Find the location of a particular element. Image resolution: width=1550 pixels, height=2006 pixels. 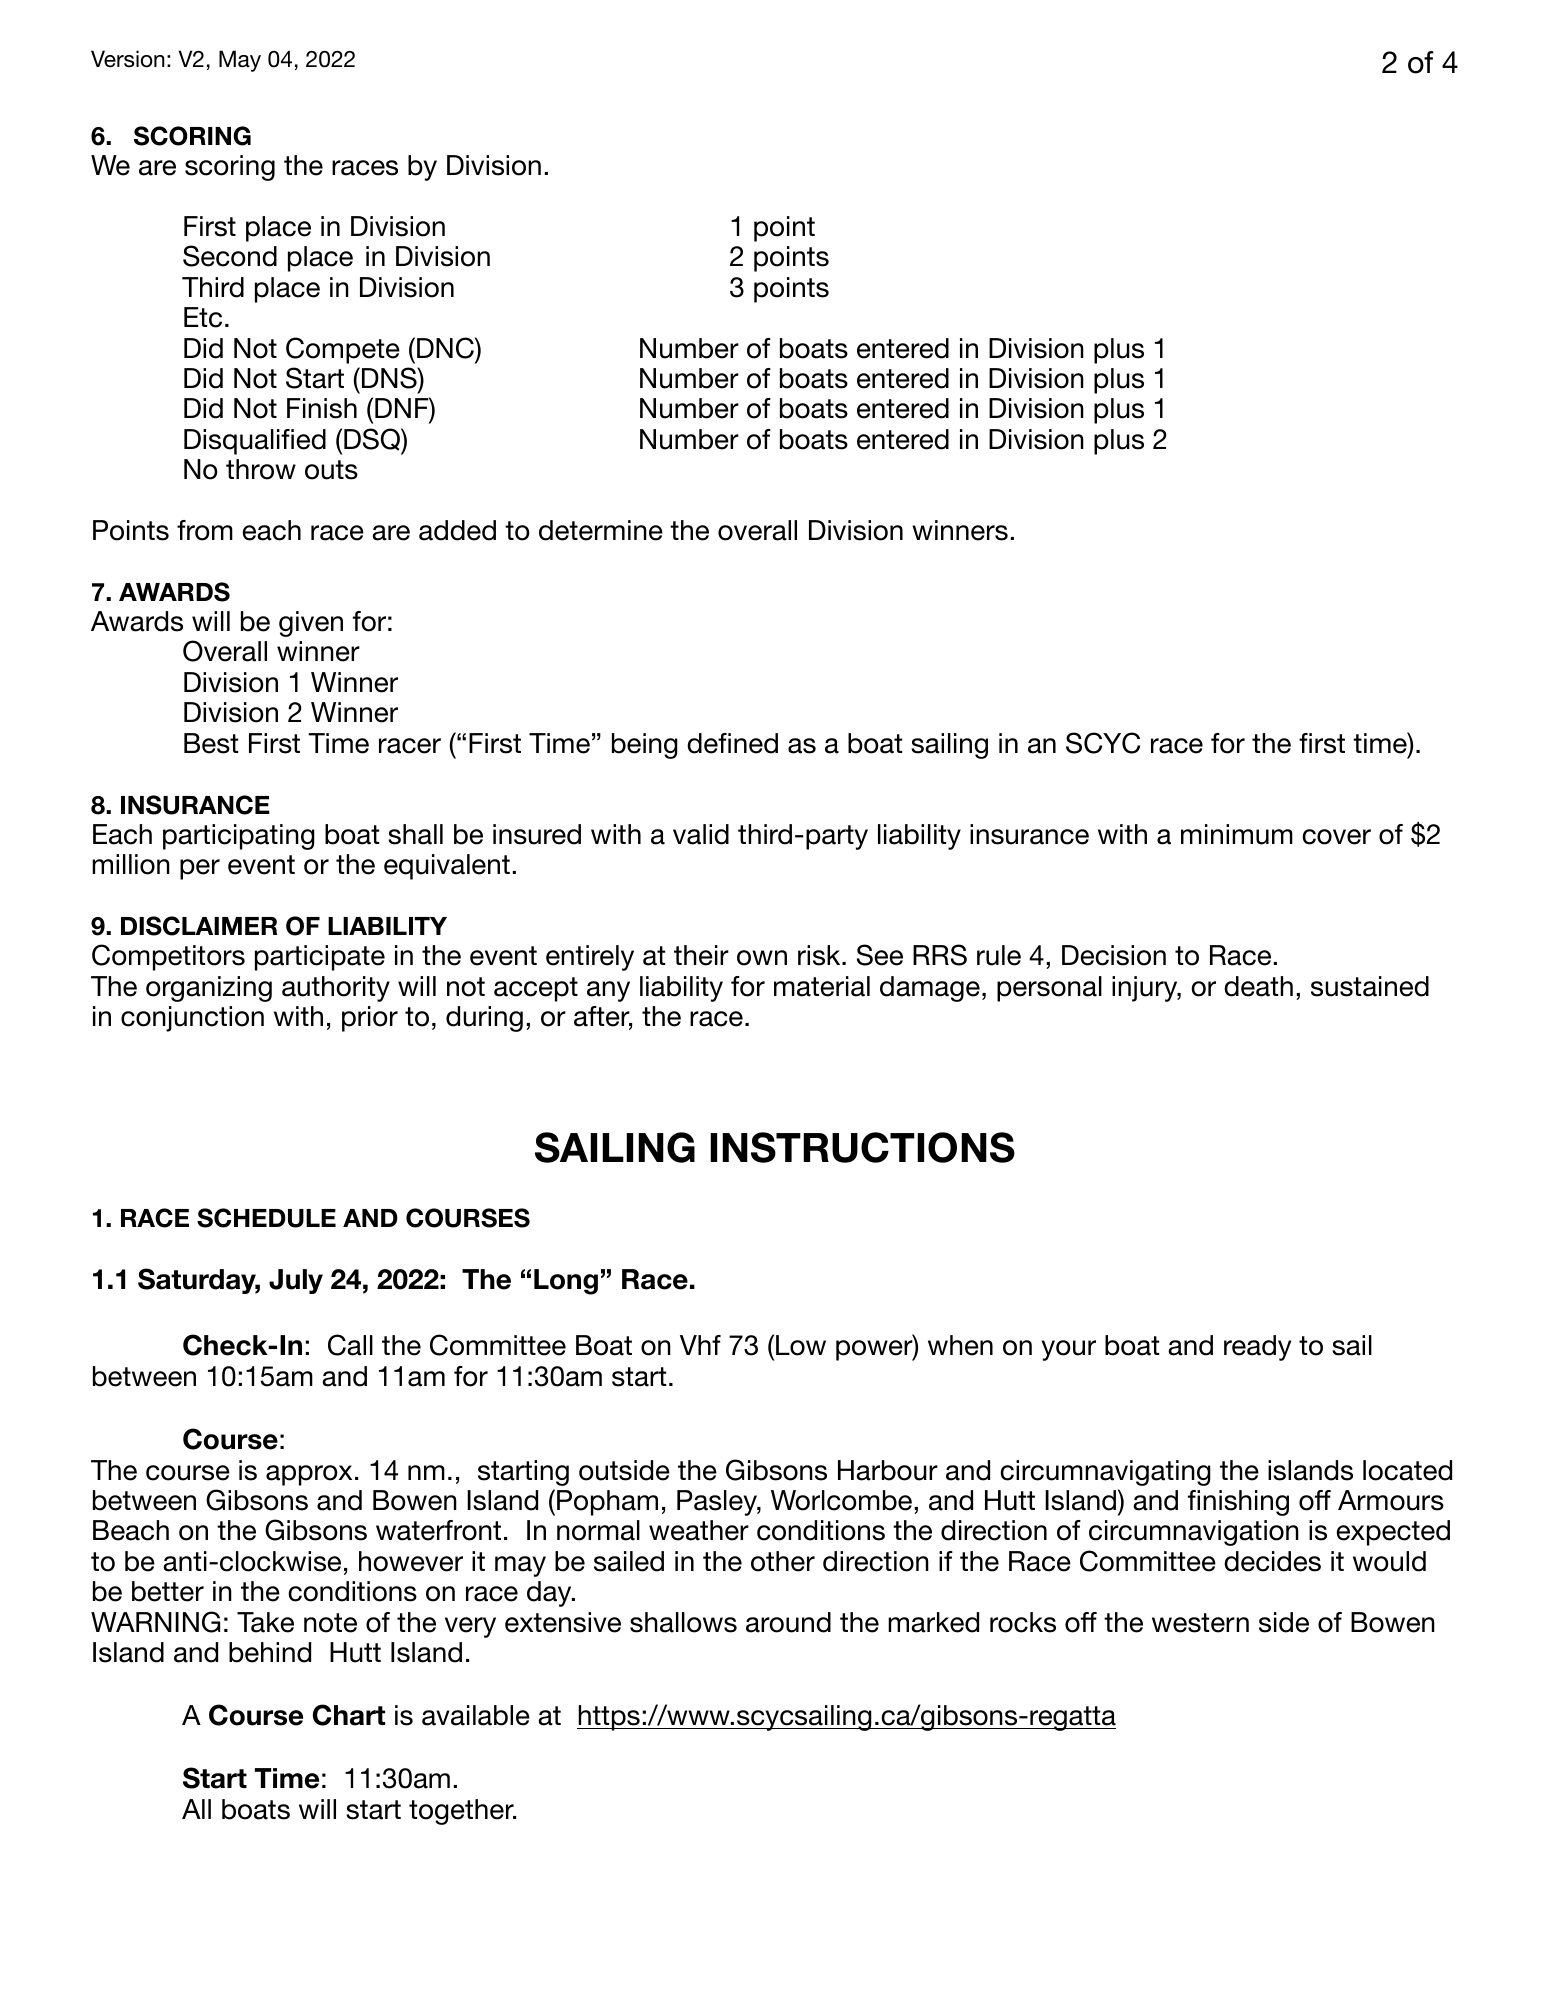

western is located at coordinates (1200, 1623).
